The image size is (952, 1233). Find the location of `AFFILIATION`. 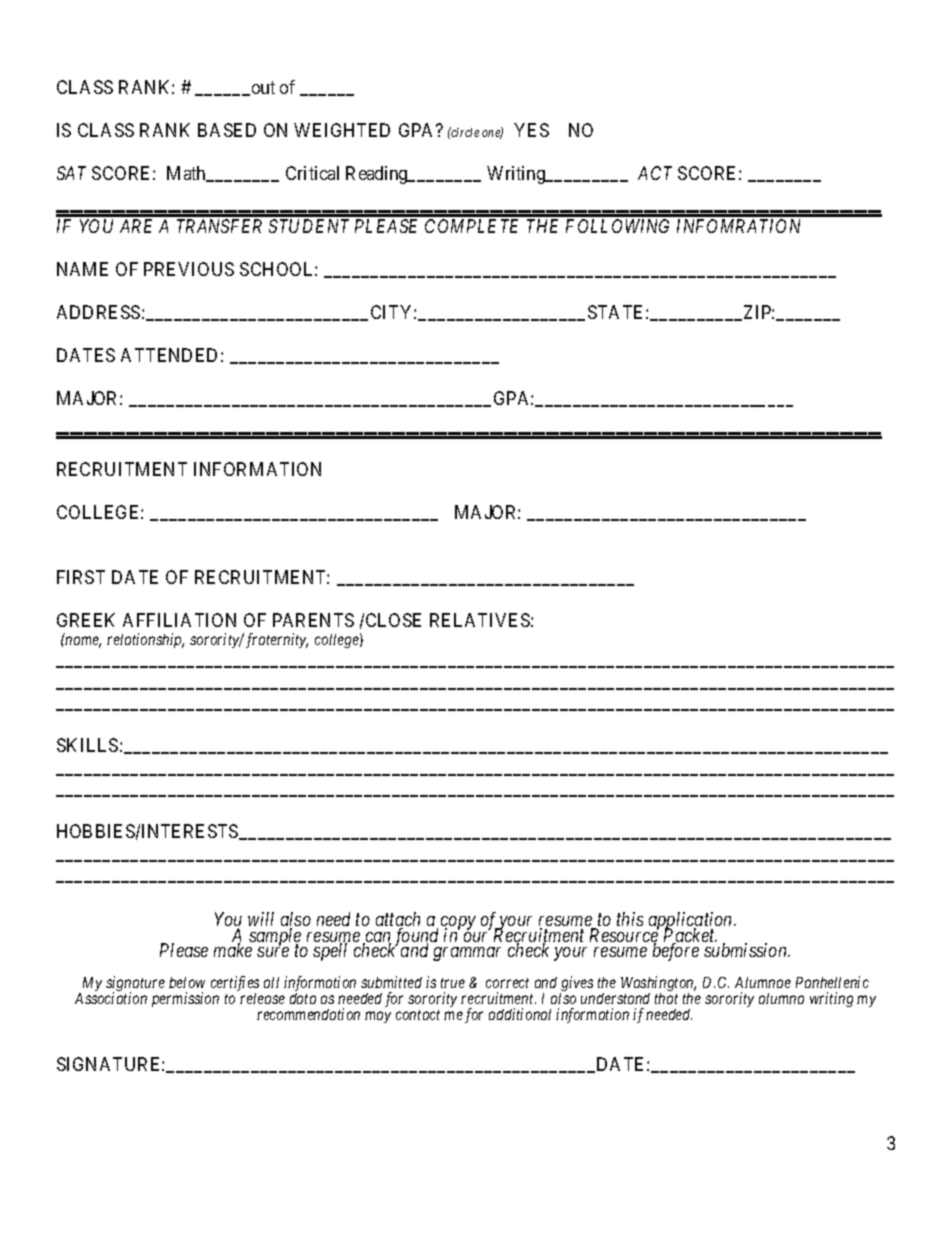

AFFILIATION is located at coordinates (179, 620).
